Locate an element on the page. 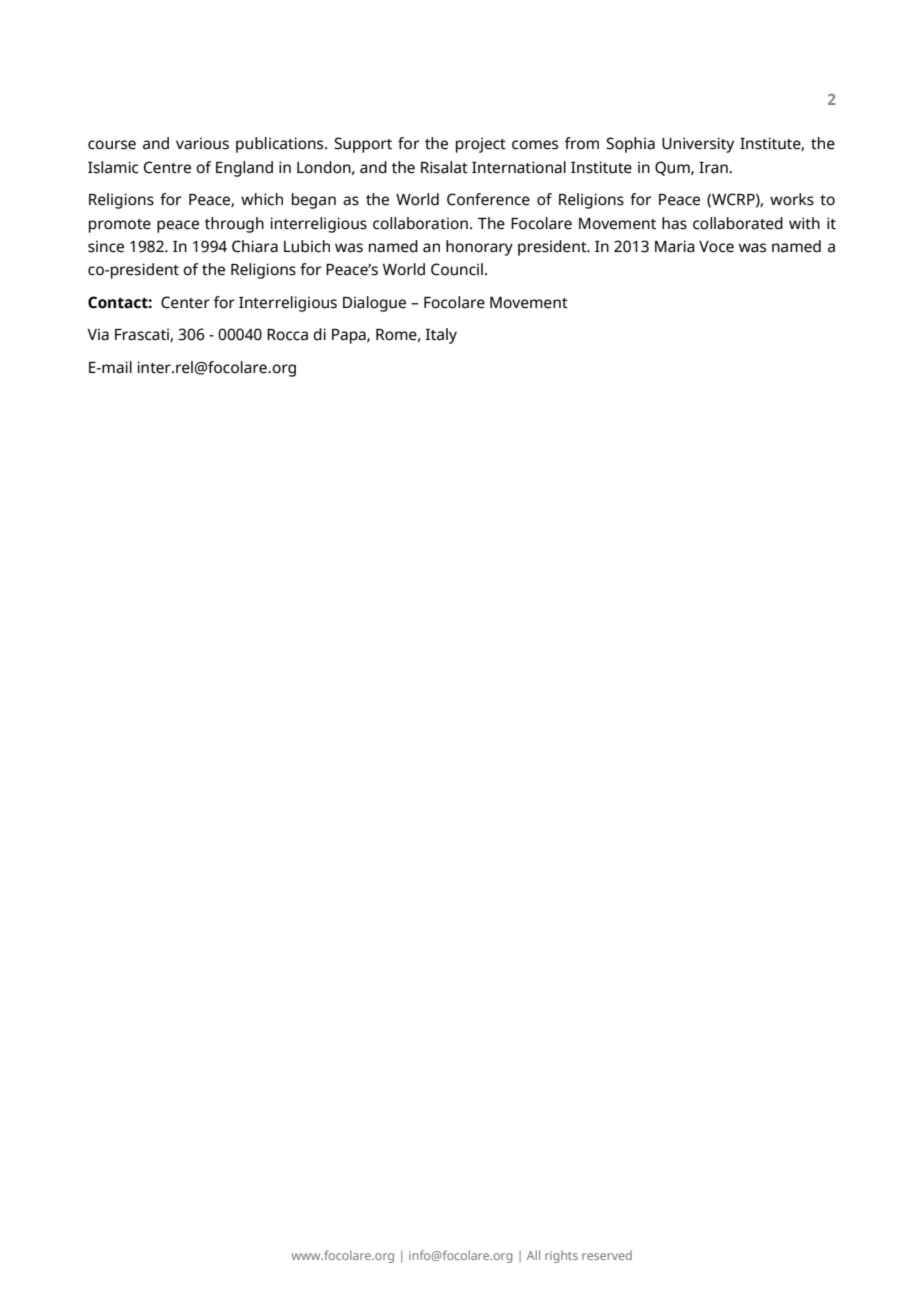 The height and width of the document is (1308, 924). Iran is located at coordinates (714, 168).
